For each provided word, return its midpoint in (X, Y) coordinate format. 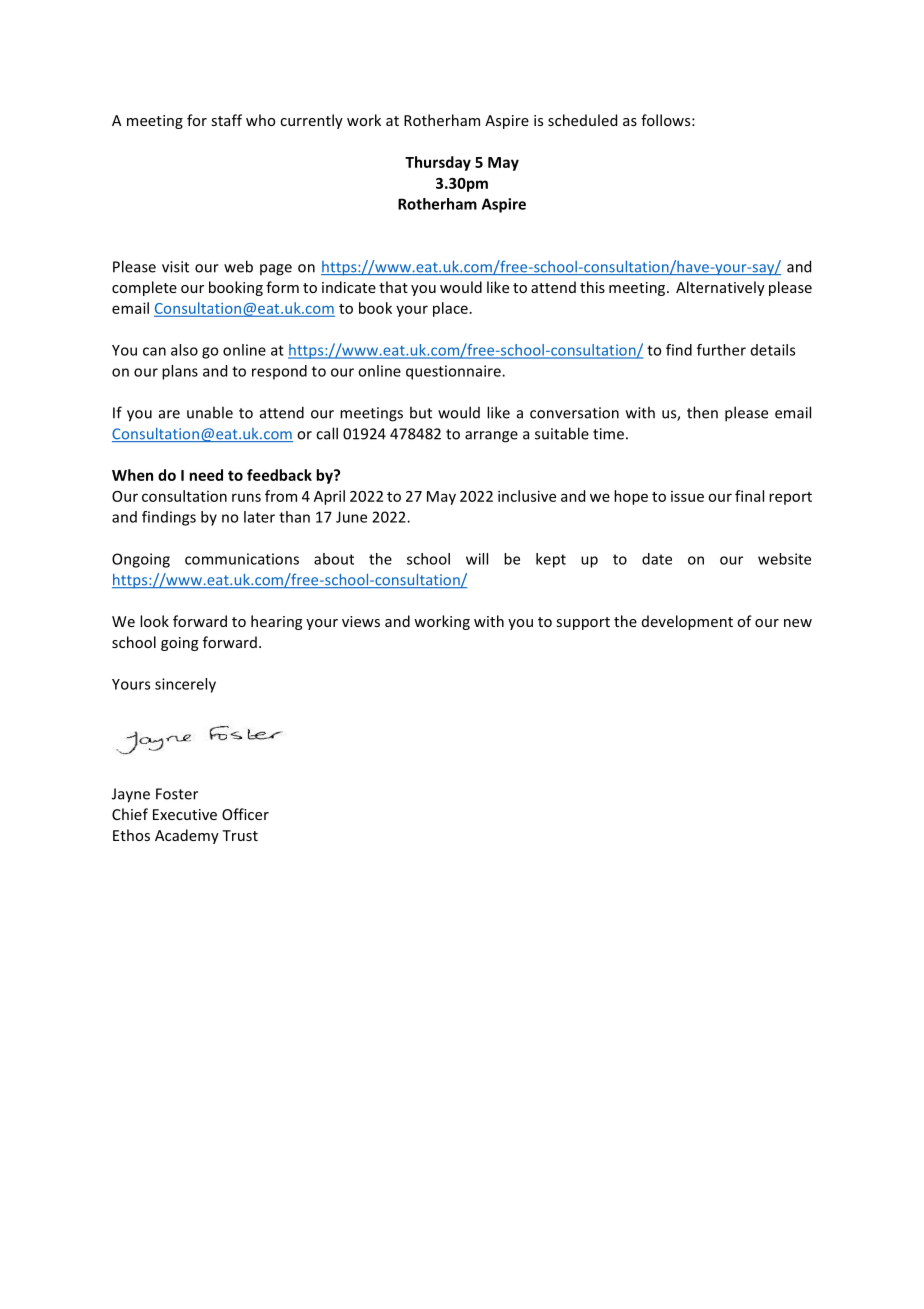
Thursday (438, 163)
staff (226, 120)
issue (687, 496)
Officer (245, 814)
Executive (185, 814)
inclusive (527, 496)
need (206, 475)
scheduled (582, 120)
